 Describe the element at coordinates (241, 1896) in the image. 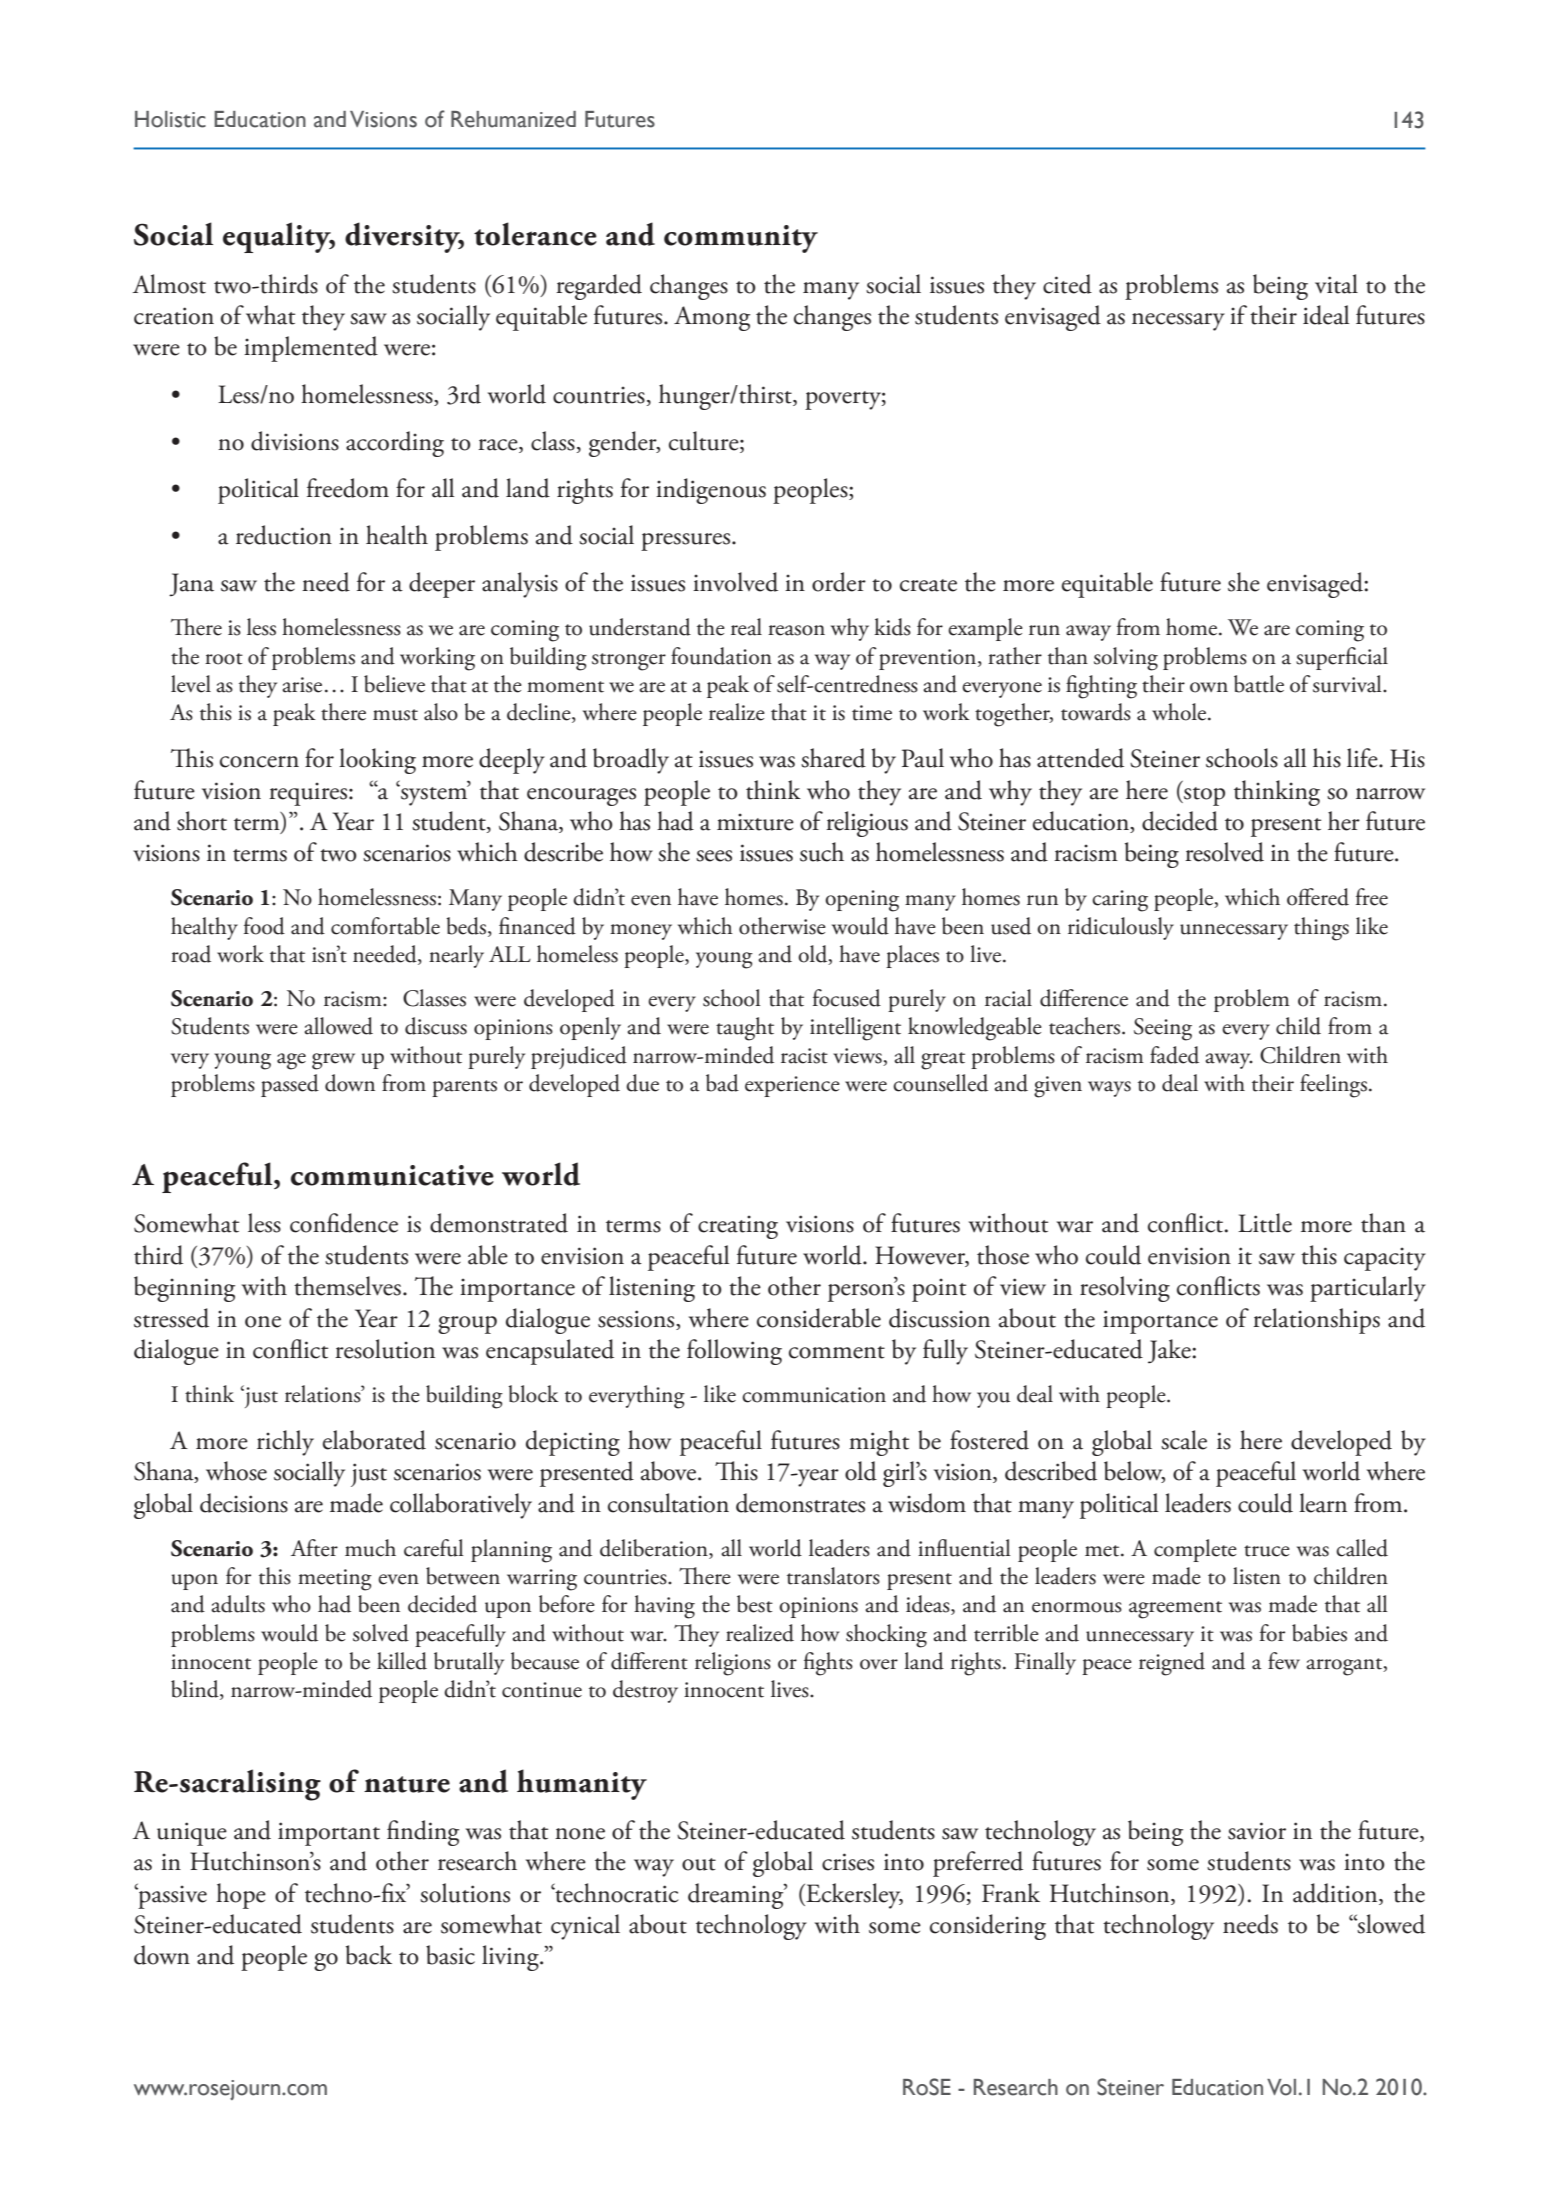

I see `hope` at that location.
